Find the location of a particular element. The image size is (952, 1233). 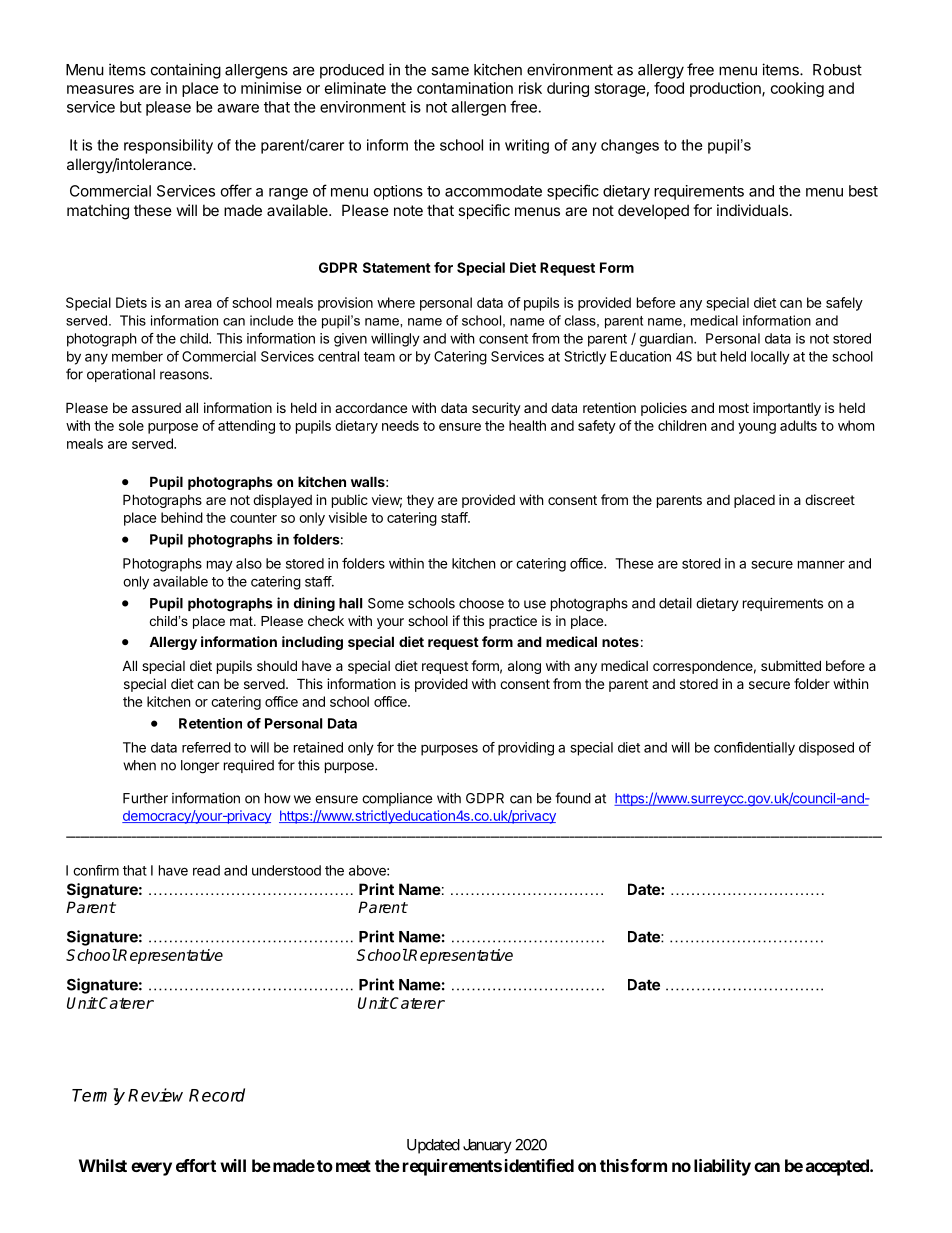

January is located at coordinates (487, 1146).
